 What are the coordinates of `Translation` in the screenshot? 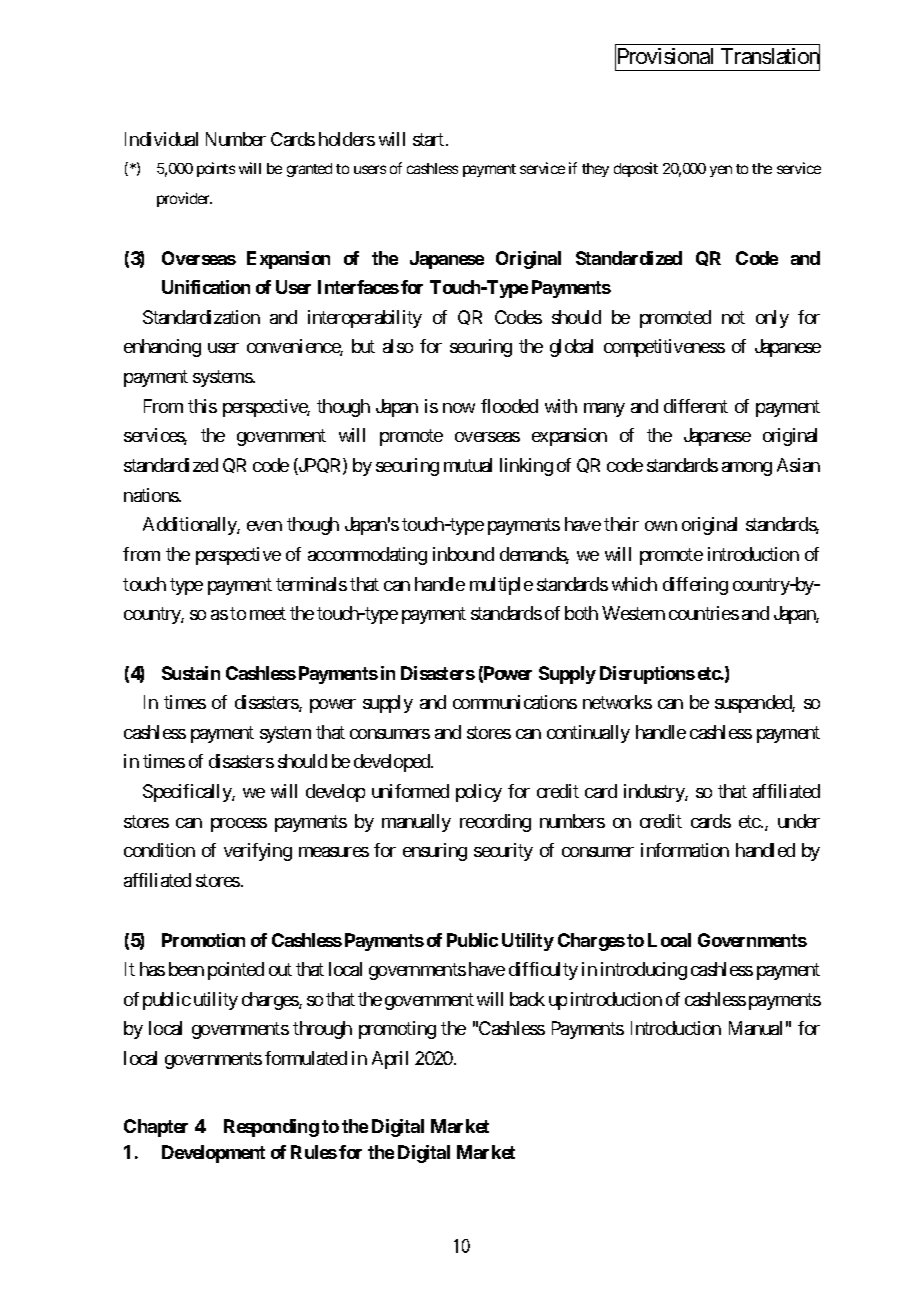 It's located at (770, 57).
